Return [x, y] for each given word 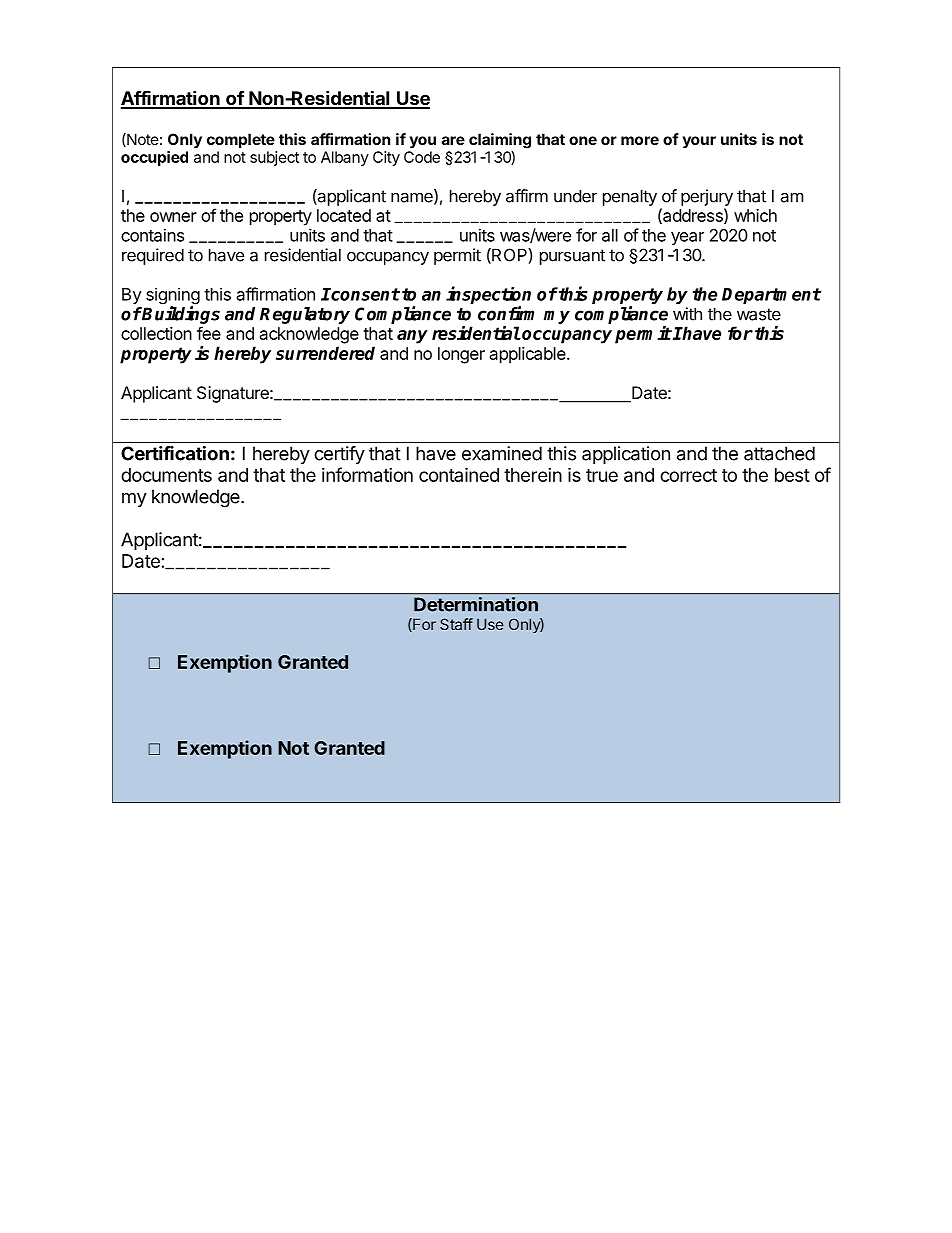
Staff [456, 624]
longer [461, 355]
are [453, 140]
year [687, 238]
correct [688, 475]
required [153, 256]
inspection [488, 296]
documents [166, 475]
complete [241, 140]
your [699, 142]
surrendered [325, 353]
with [687, 314]
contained [459, 474]
